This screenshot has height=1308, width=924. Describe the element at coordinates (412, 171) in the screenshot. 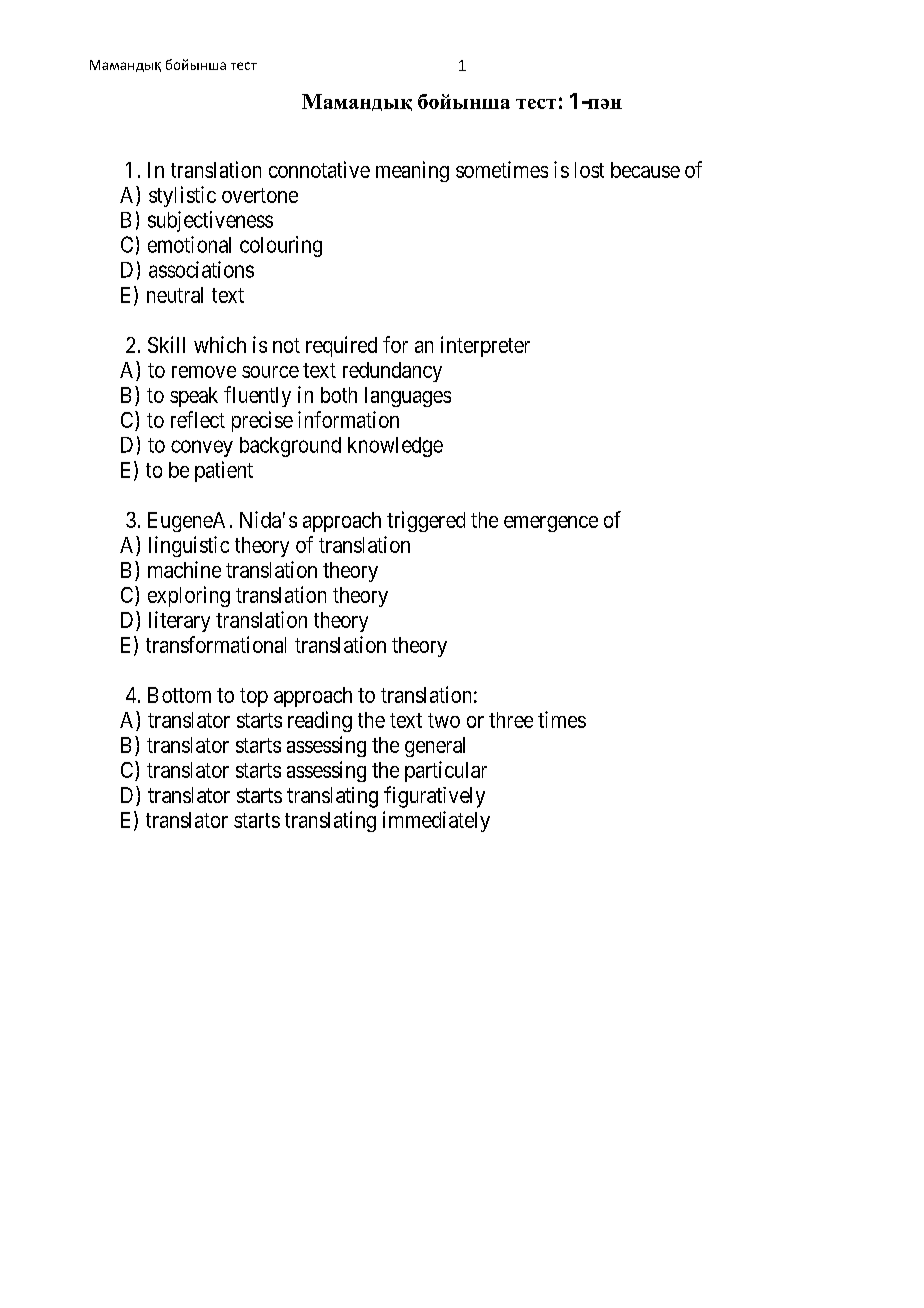

I see `meaning` at that location.
